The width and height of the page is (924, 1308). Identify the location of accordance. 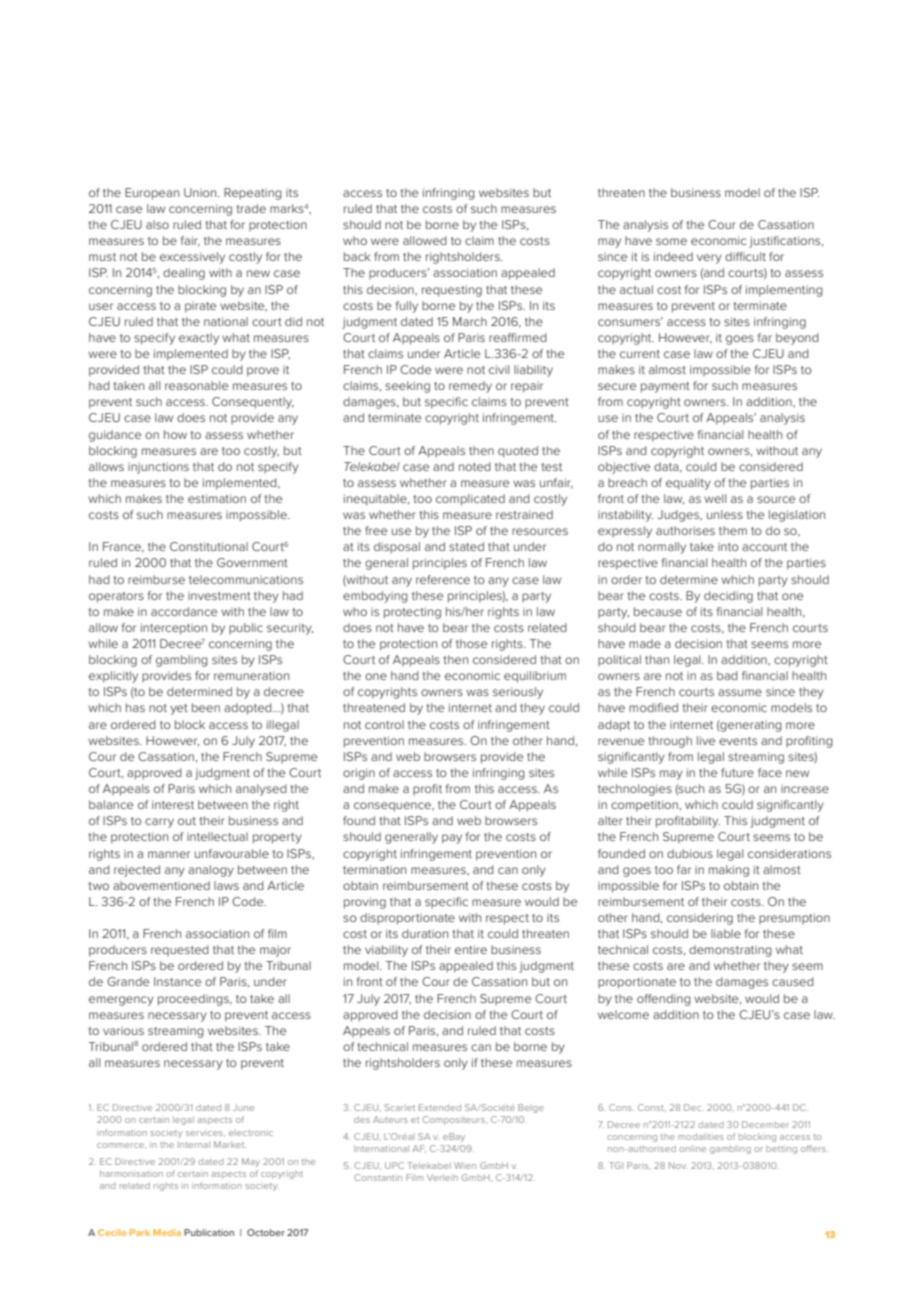
(184, 611).
